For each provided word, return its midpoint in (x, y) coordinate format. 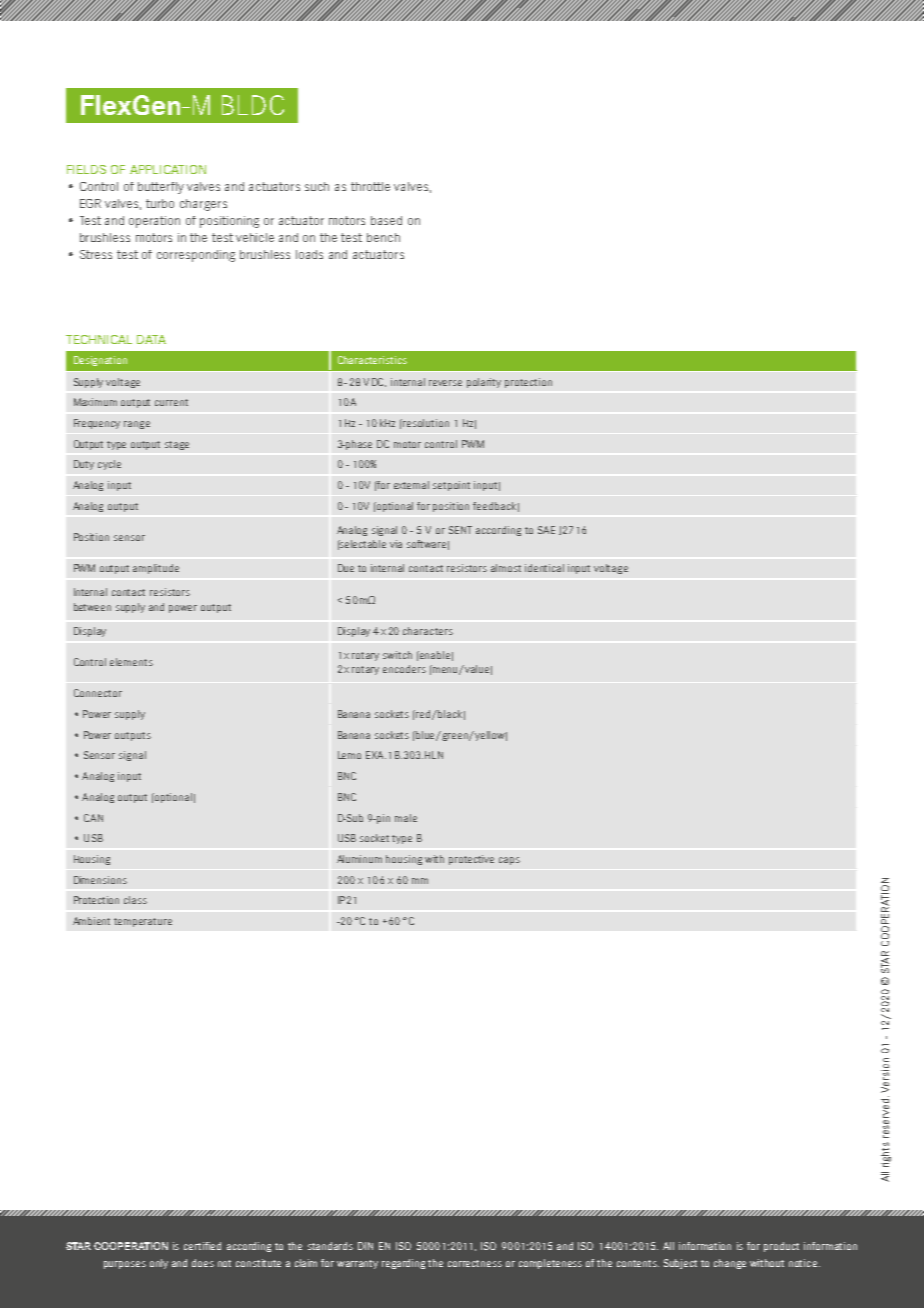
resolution (425, 423)
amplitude (156, 569)
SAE (546, 530)
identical (544, 568)
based (386, 220)
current (171, 402)
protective (471, 860)
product (781, 1247)
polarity (484, 383)
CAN (93, 818)
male (406, 818)
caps (509, 861)
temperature (143, 922)
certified (202, 1246)
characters (428, 631)
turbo (160, 203)
